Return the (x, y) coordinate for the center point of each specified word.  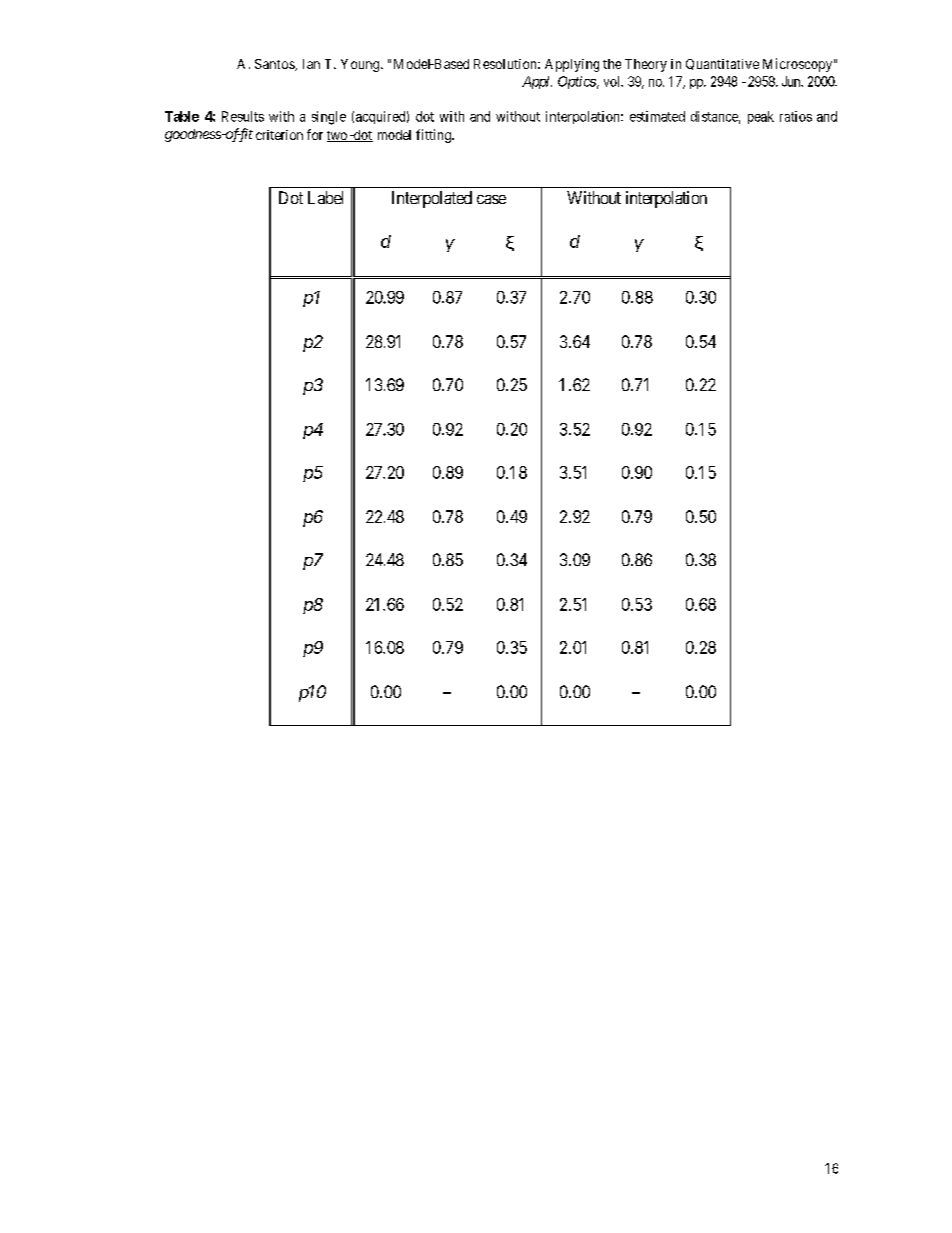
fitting (434, 136)
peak (761, 117)
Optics (577, 82)
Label (325, 197)
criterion (279, 135)
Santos (275, 65)
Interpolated (432, 199)
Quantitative (722, 64)
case (491, 199)
